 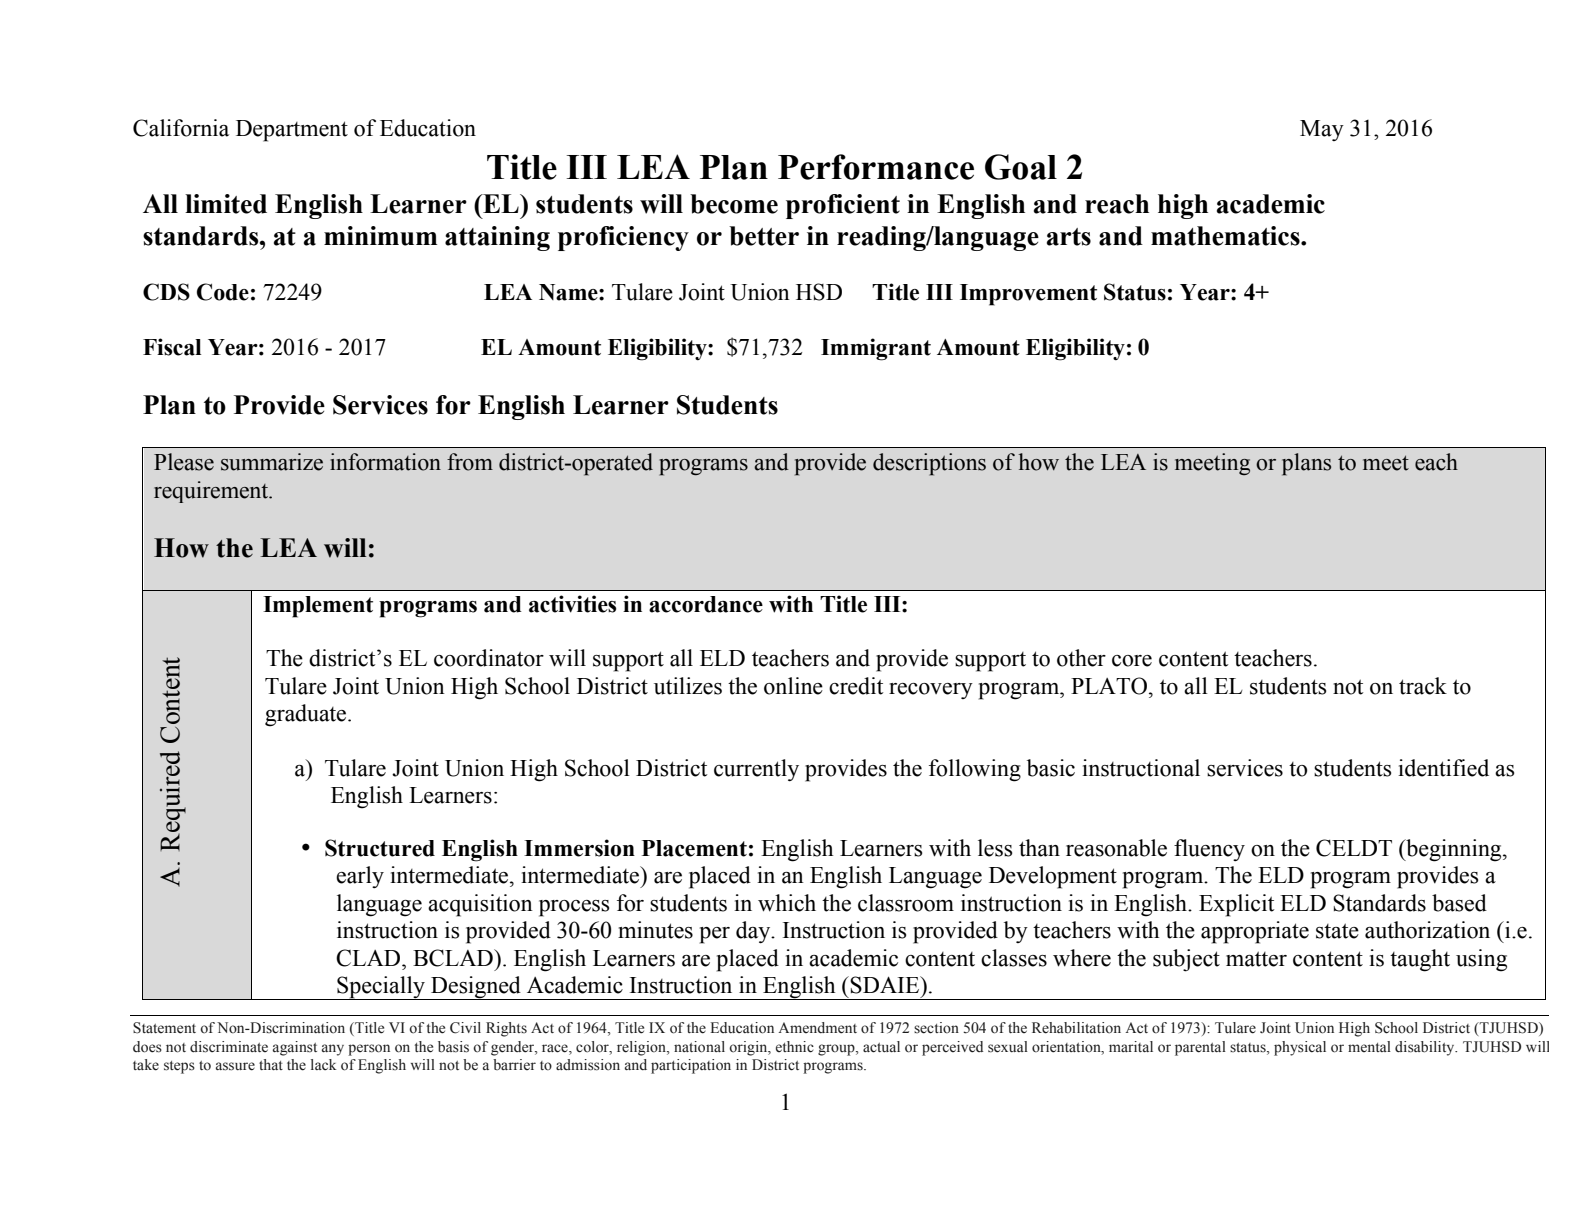 What do you see at coordinates (1322, 130) in the image?
I see `May` at bounding box center [1322, 130].
